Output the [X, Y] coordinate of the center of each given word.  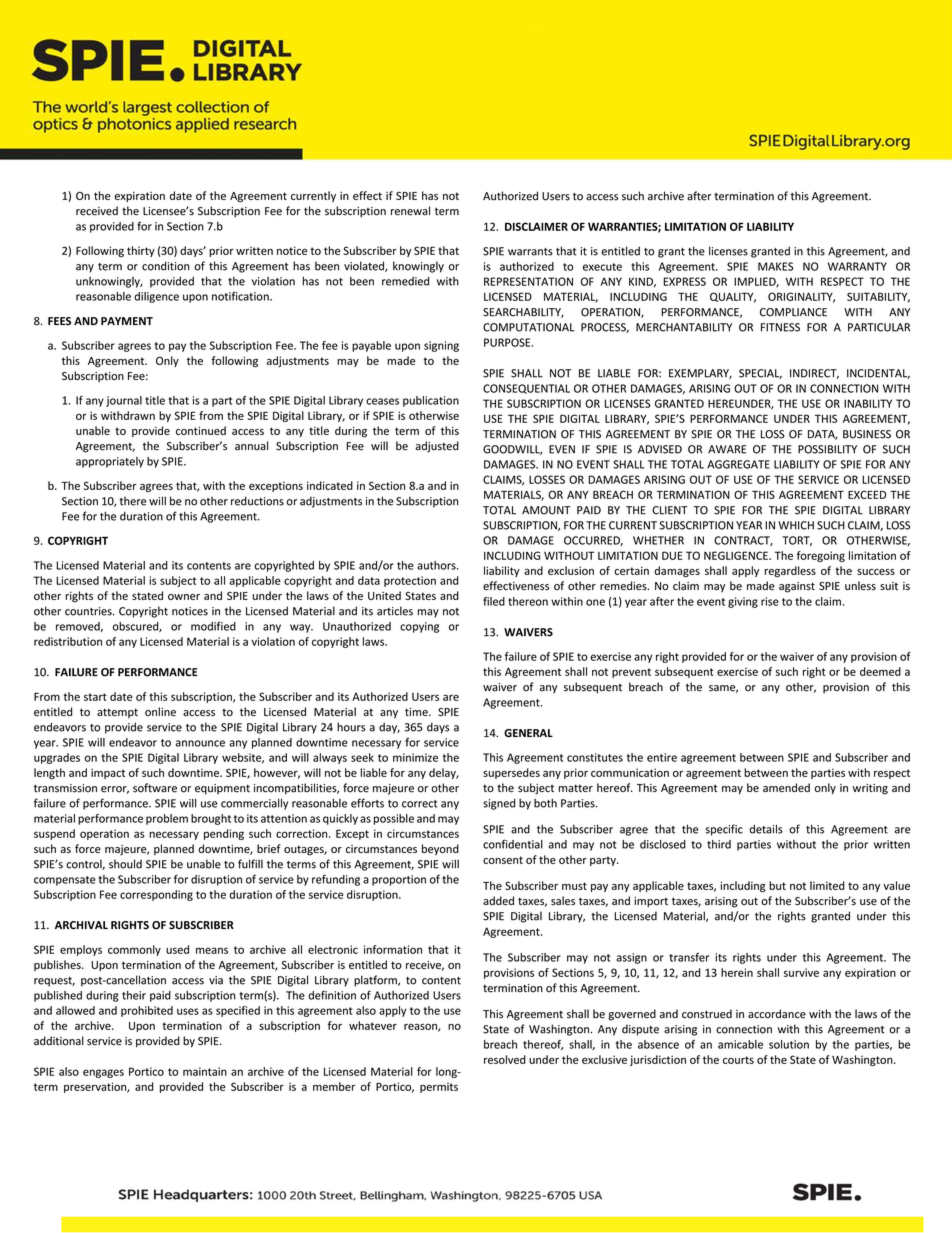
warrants [530, 252]
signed [499, 804]
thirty [141, 251]
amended [786, 787]
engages [103, 1073]
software [155, 788]
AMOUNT [546, 510]
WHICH [796, 525]
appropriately [110, 462]
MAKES [776, 266]
